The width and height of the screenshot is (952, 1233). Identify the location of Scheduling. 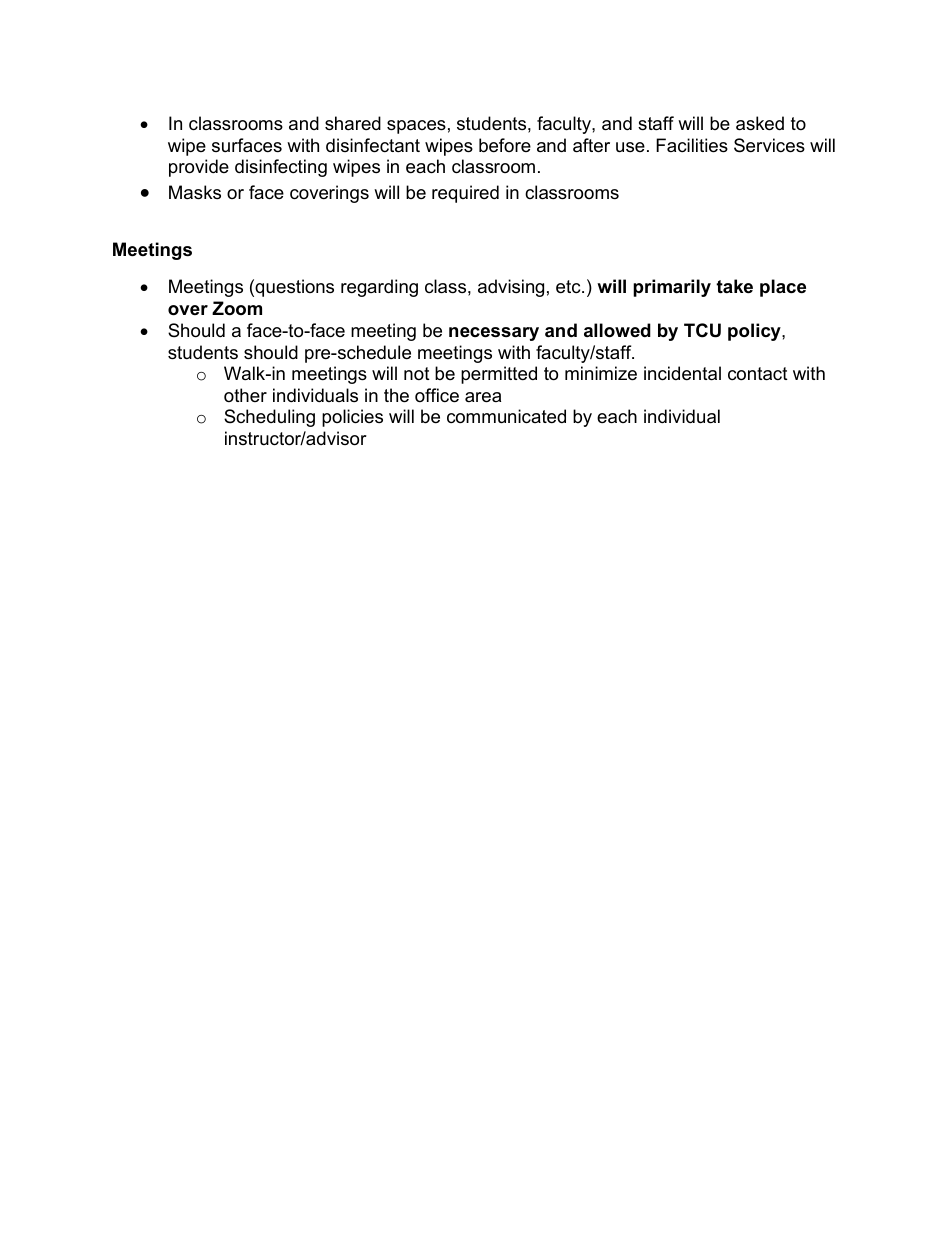
(269, 418).
